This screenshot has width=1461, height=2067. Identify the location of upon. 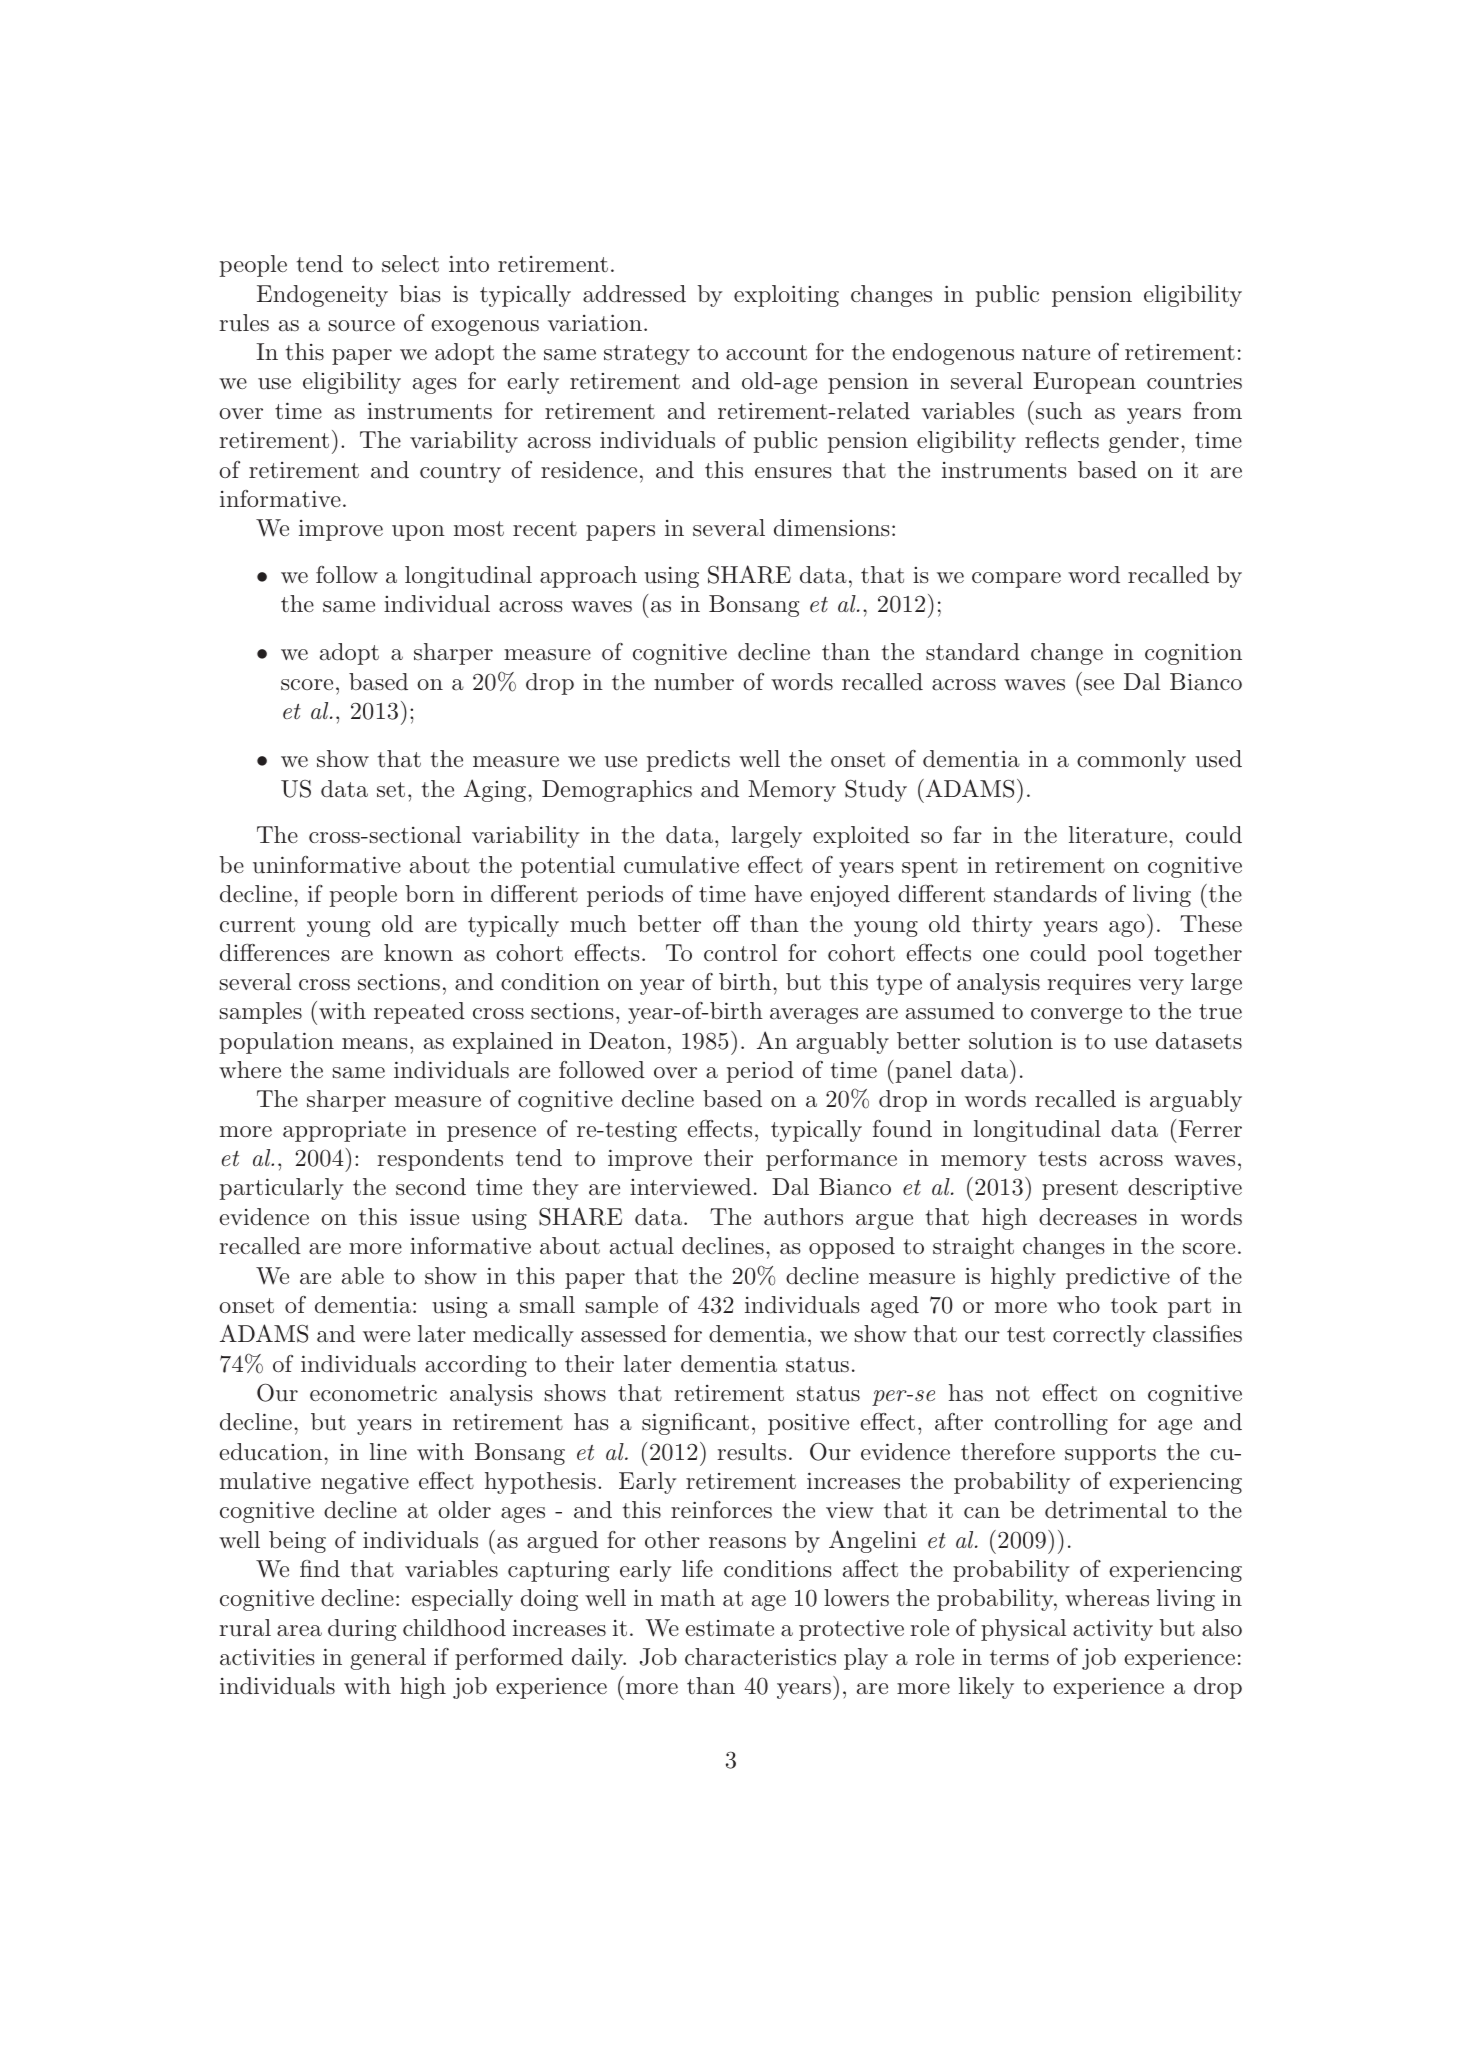
(418, 533).
